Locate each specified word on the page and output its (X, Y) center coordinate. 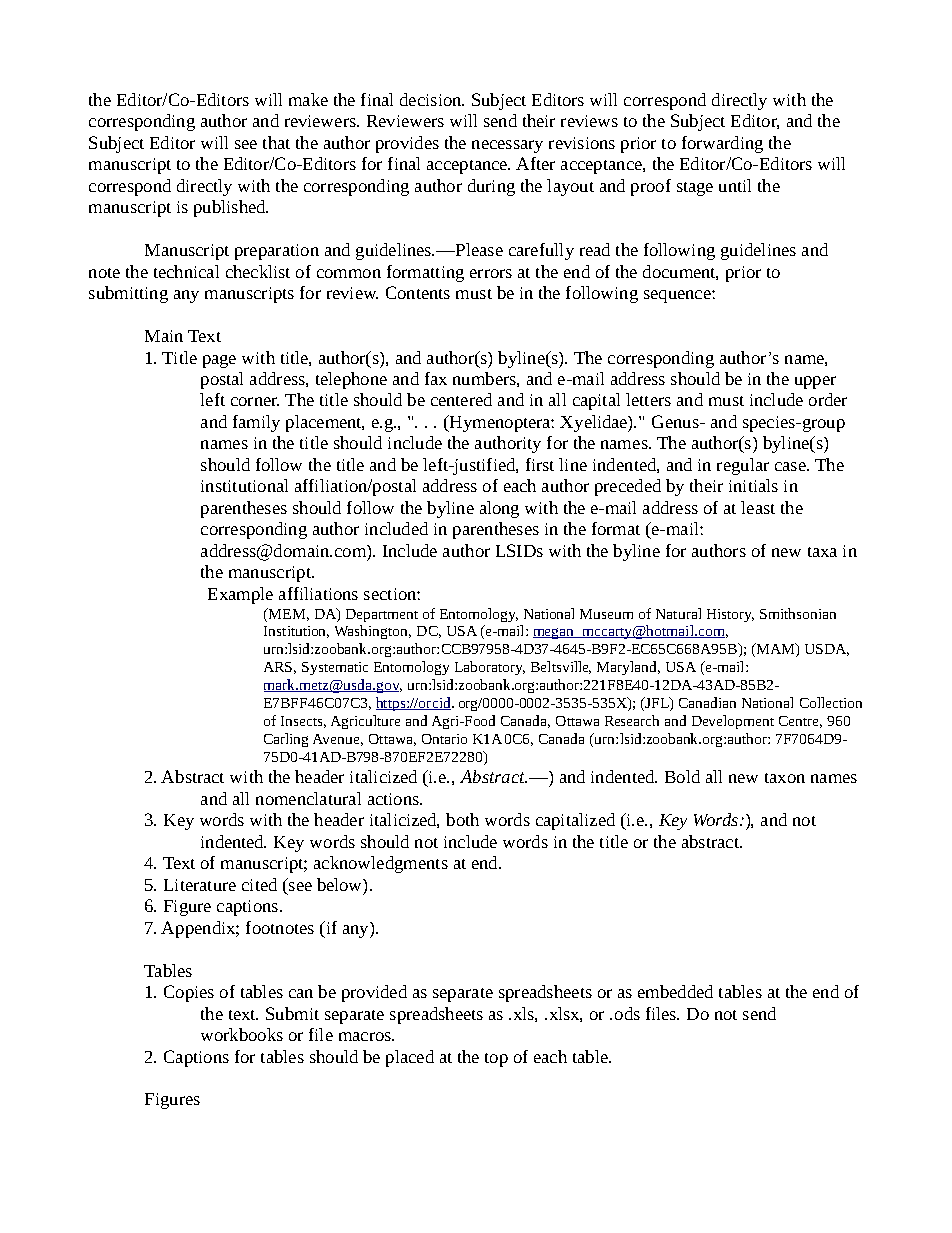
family (256, 423)
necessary (507, 146)
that (276, 142)
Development (733, 722)
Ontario (444, 739)
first (540, 464)
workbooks (242, 1034)
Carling (286, 740)
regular (743, 466)
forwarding (722, 144)
